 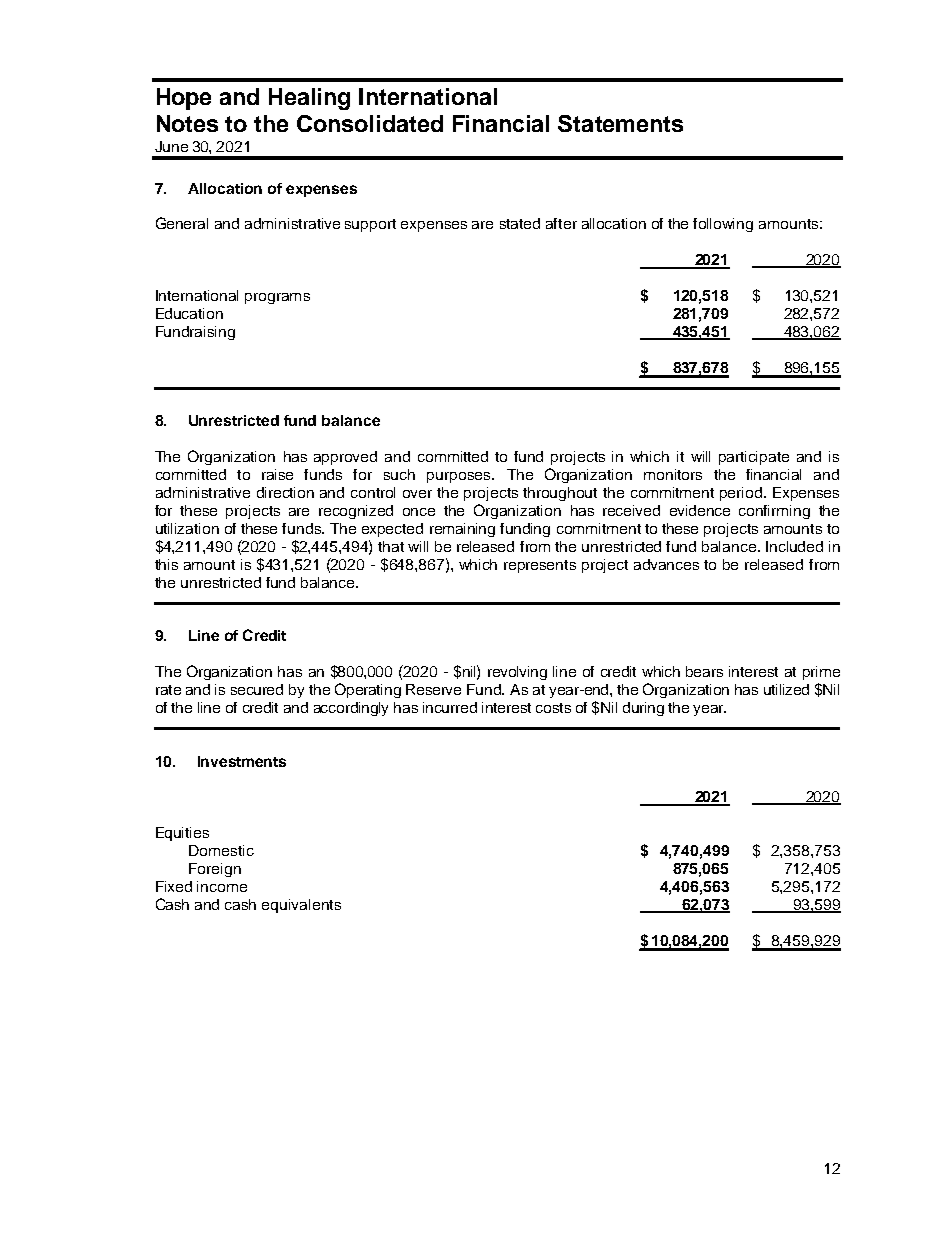 What do you see at coordinates (257, 689) in the screenshot?
I see `secured` at bounding box center [257, 689].
